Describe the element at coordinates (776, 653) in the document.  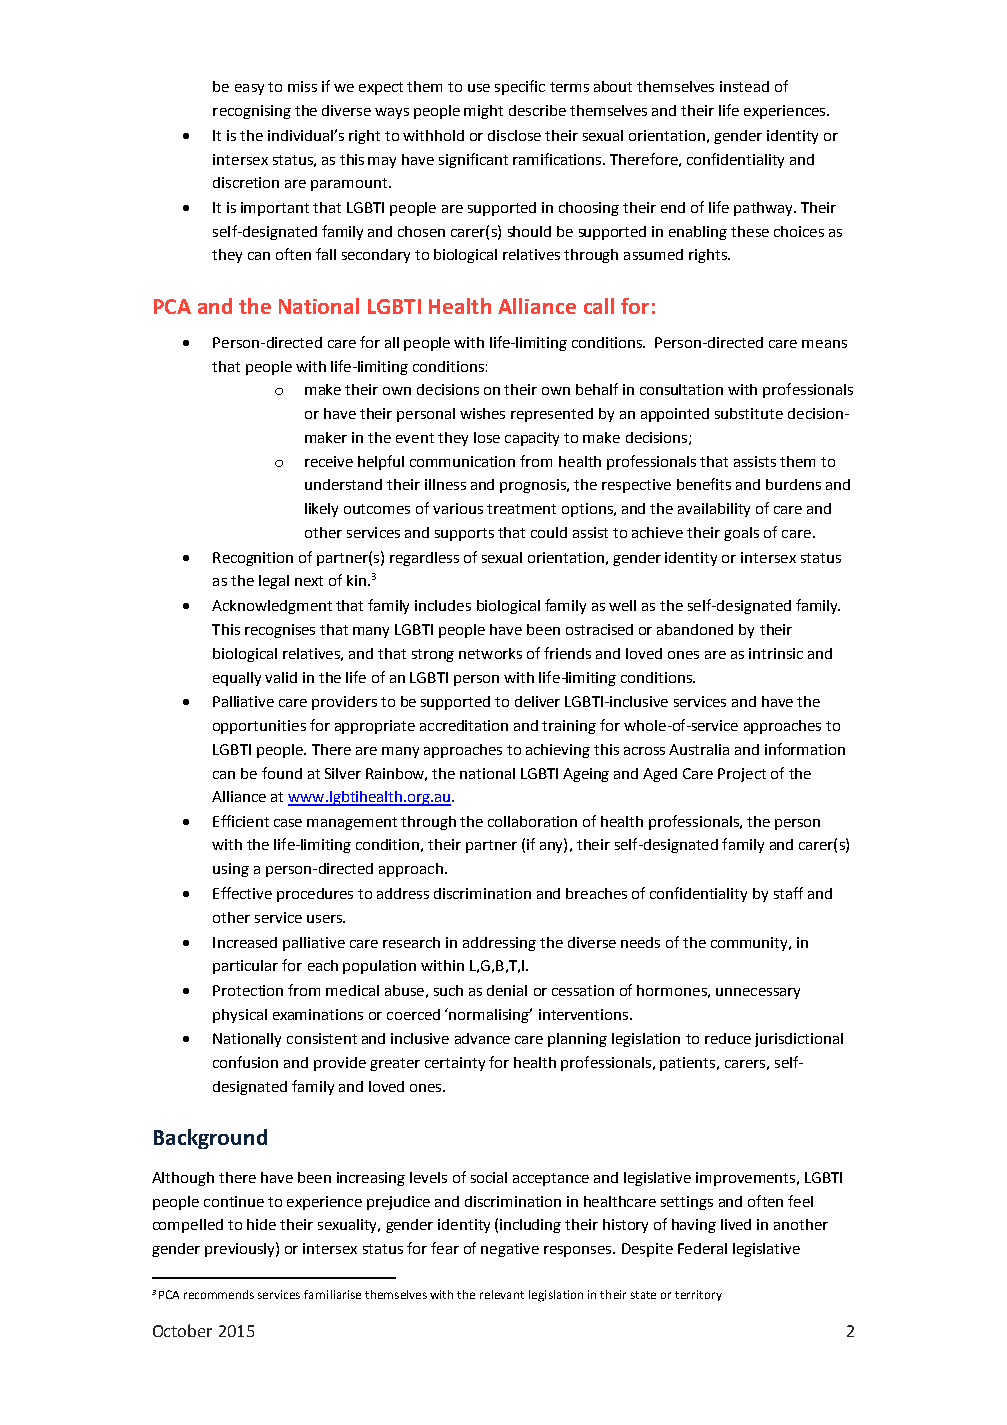
I see `intrinsic` at that location.
